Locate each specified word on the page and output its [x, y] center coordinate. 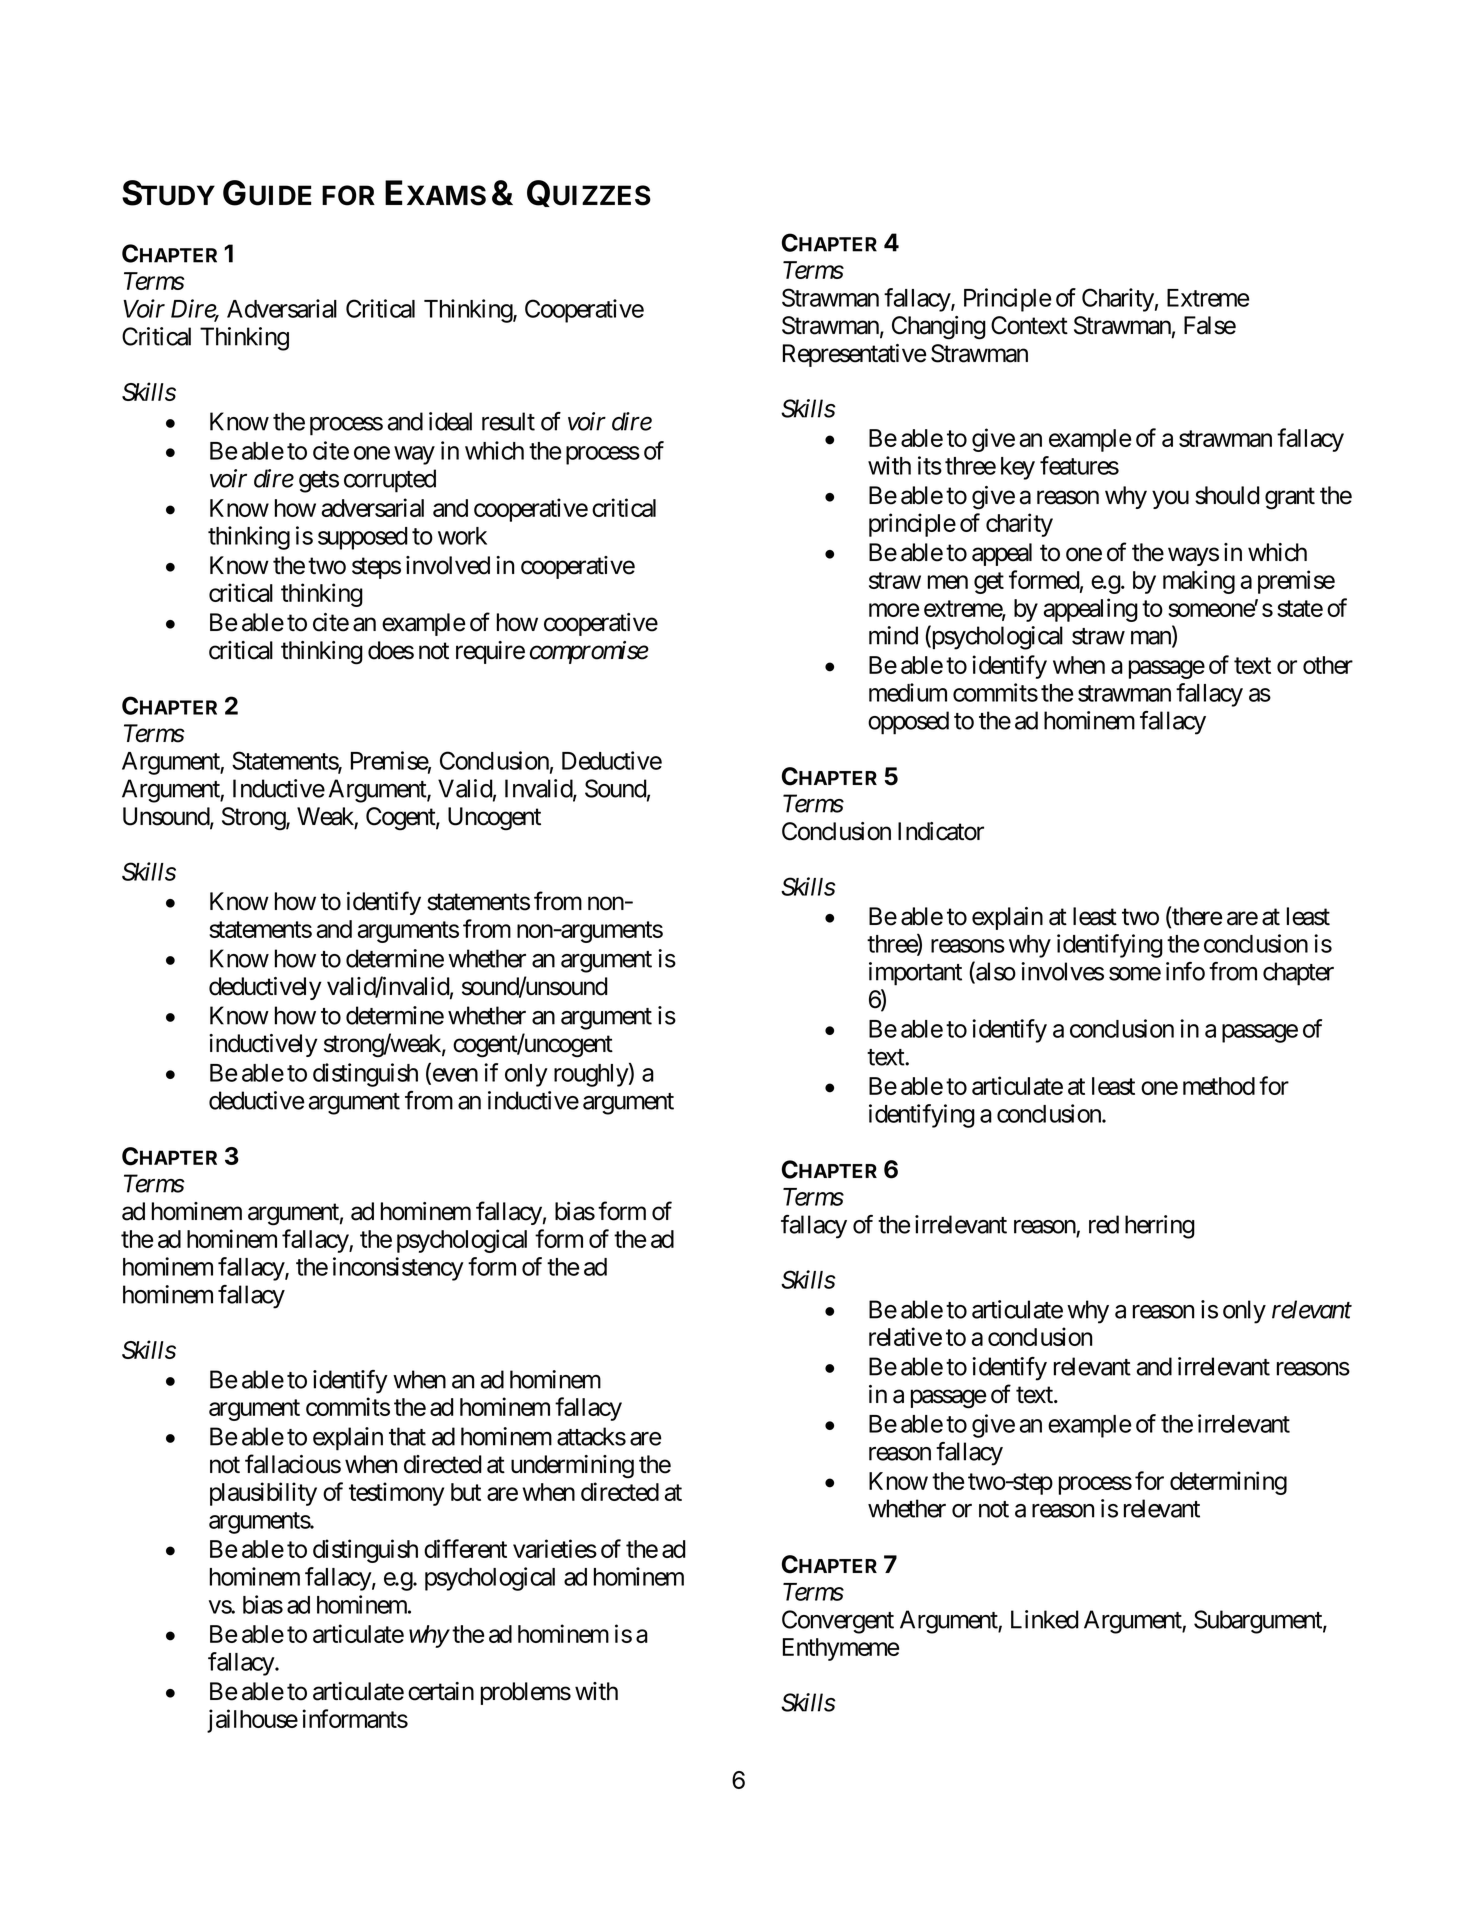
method [1219, 1086]
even [454, 1076]
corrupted [390, 481]
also [995, 972]
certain [441, 1691]
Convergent [838, 1622]
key [1018, 468]
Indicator [941, 831]
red [1104, 1224]
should [1227, 495]
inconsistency [398, 1269]
